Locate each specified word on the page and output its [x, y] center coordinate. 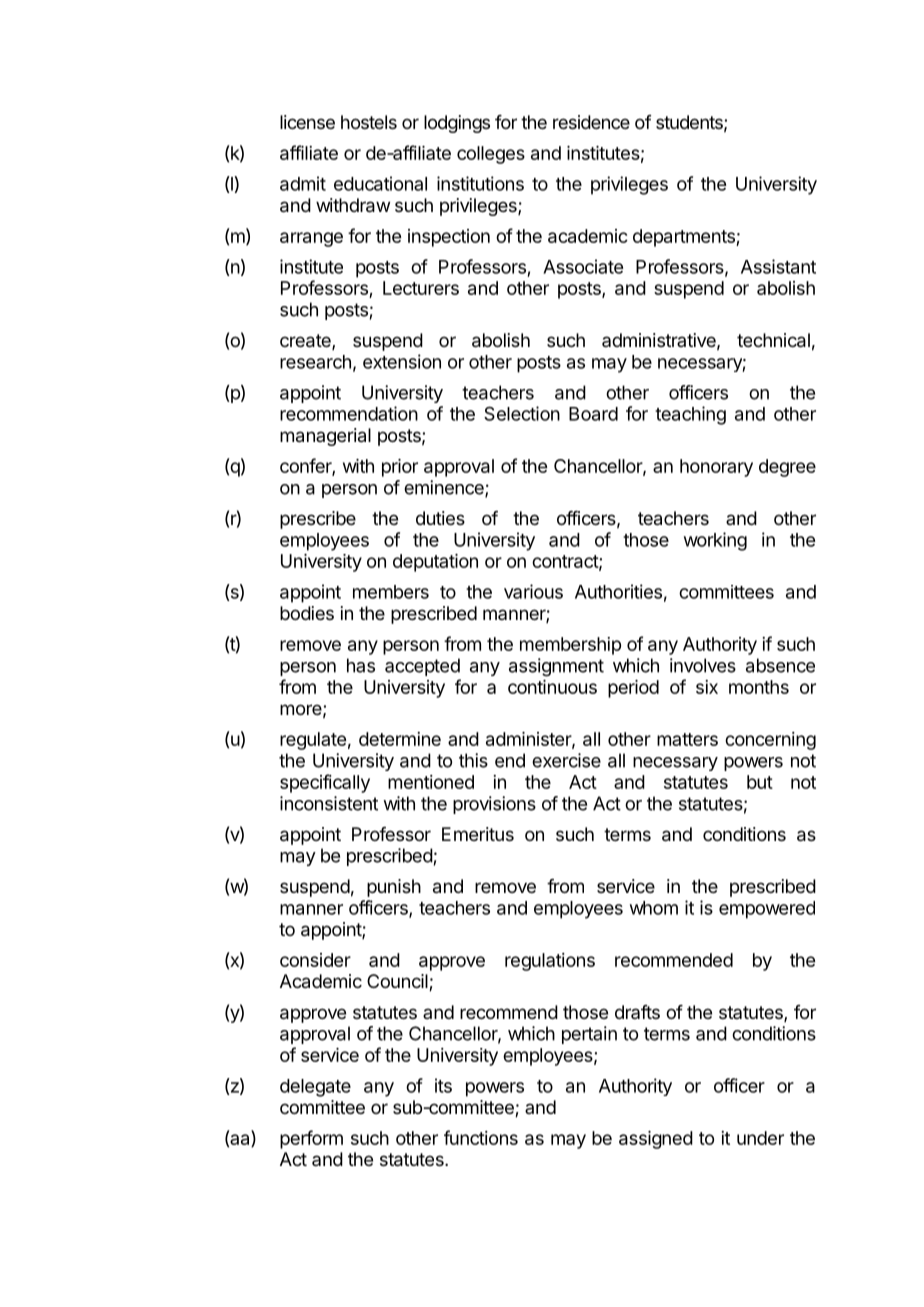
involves [703, 665]
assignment [556, 667]
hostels [369, 122]
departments [685, 238]
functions [481, 1137]
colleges [491, 155]
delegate [315, 1088]
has [361, 665]
